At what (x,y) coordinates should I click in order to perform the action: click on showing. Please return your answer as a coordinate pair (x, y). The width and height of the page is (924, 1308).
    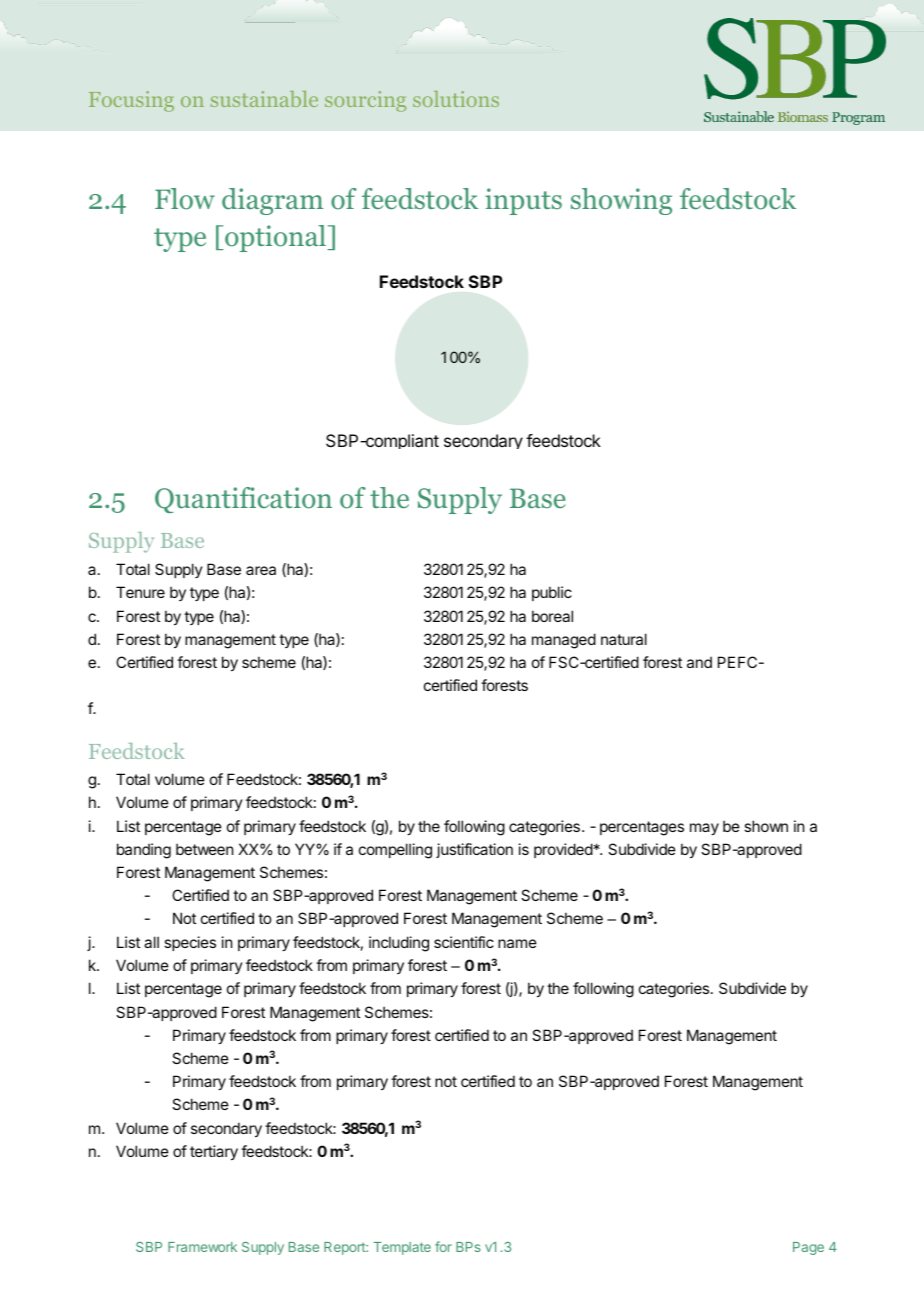
    Looking at the image, I should click on (621, 201).
